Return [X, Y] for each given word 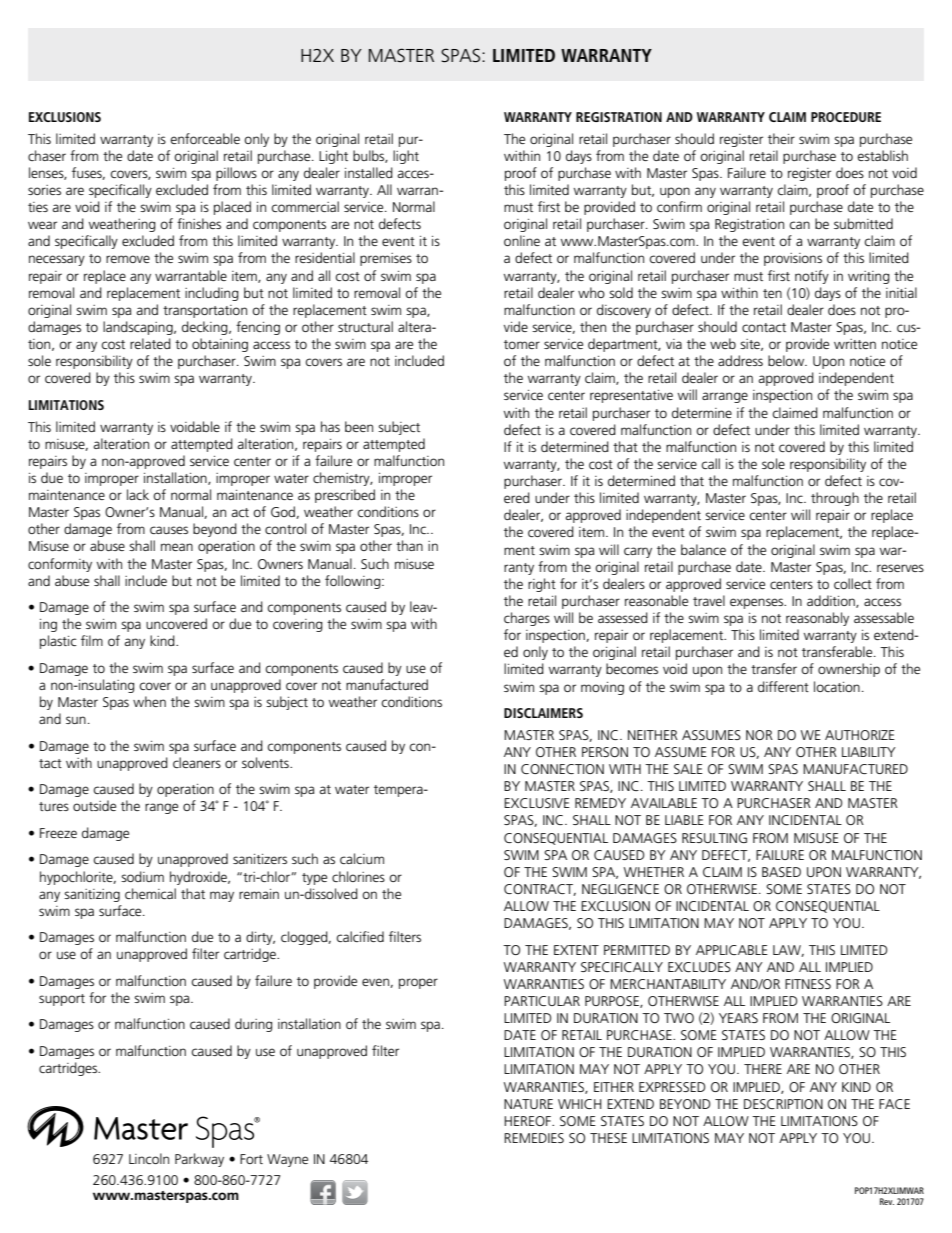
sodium [142, 876]
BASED [781, 872]
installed [369, 172]
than [409, 545]
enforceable [205, 138]
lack [138, 494]
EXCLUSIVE [537, 803]
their [781, 138]
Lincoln [149, 1158]
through [835, 499]
